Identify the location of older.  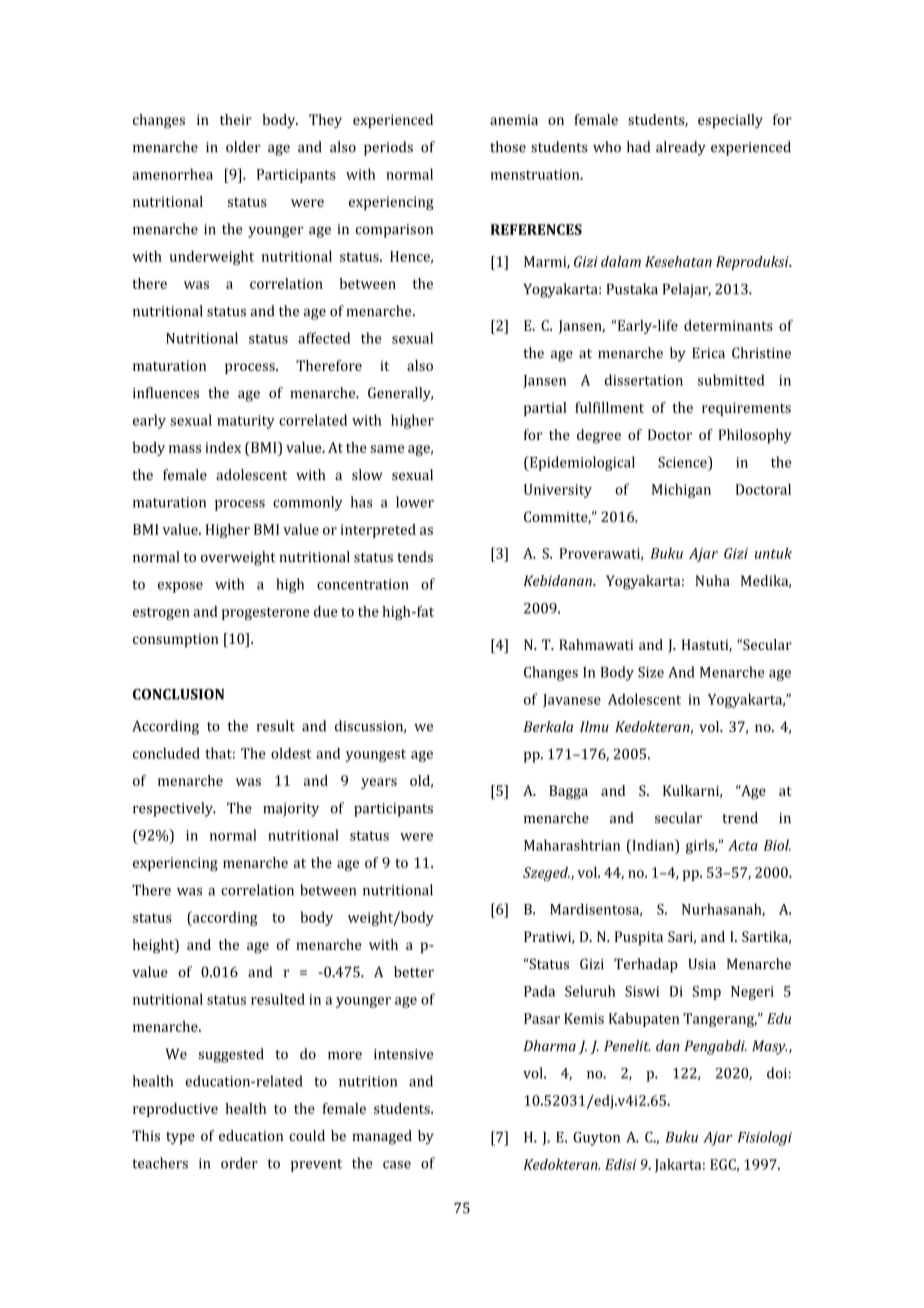
(243, 147).
